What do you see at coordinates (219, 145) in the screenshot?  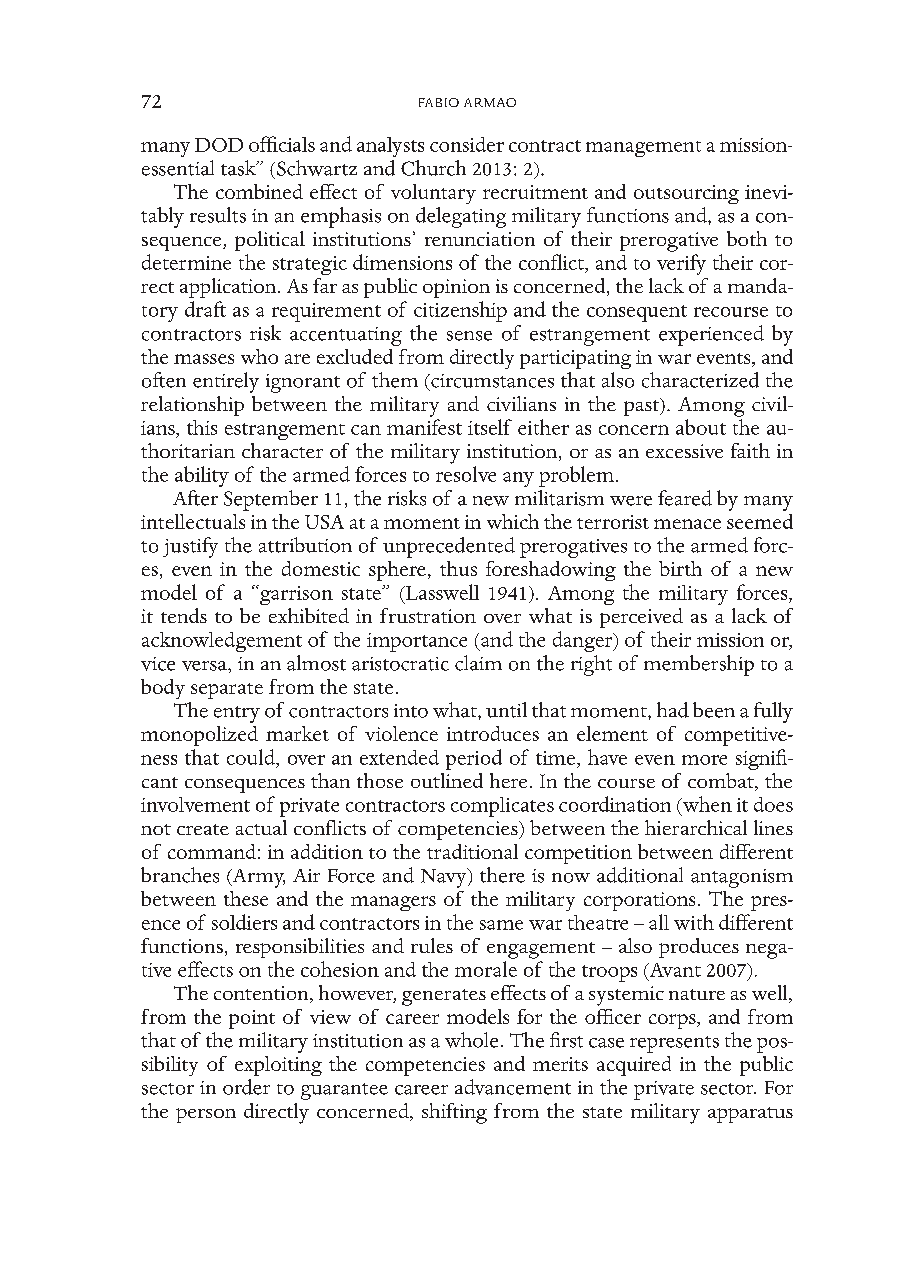 I see `DOD` at bounding box center [219, 145].
